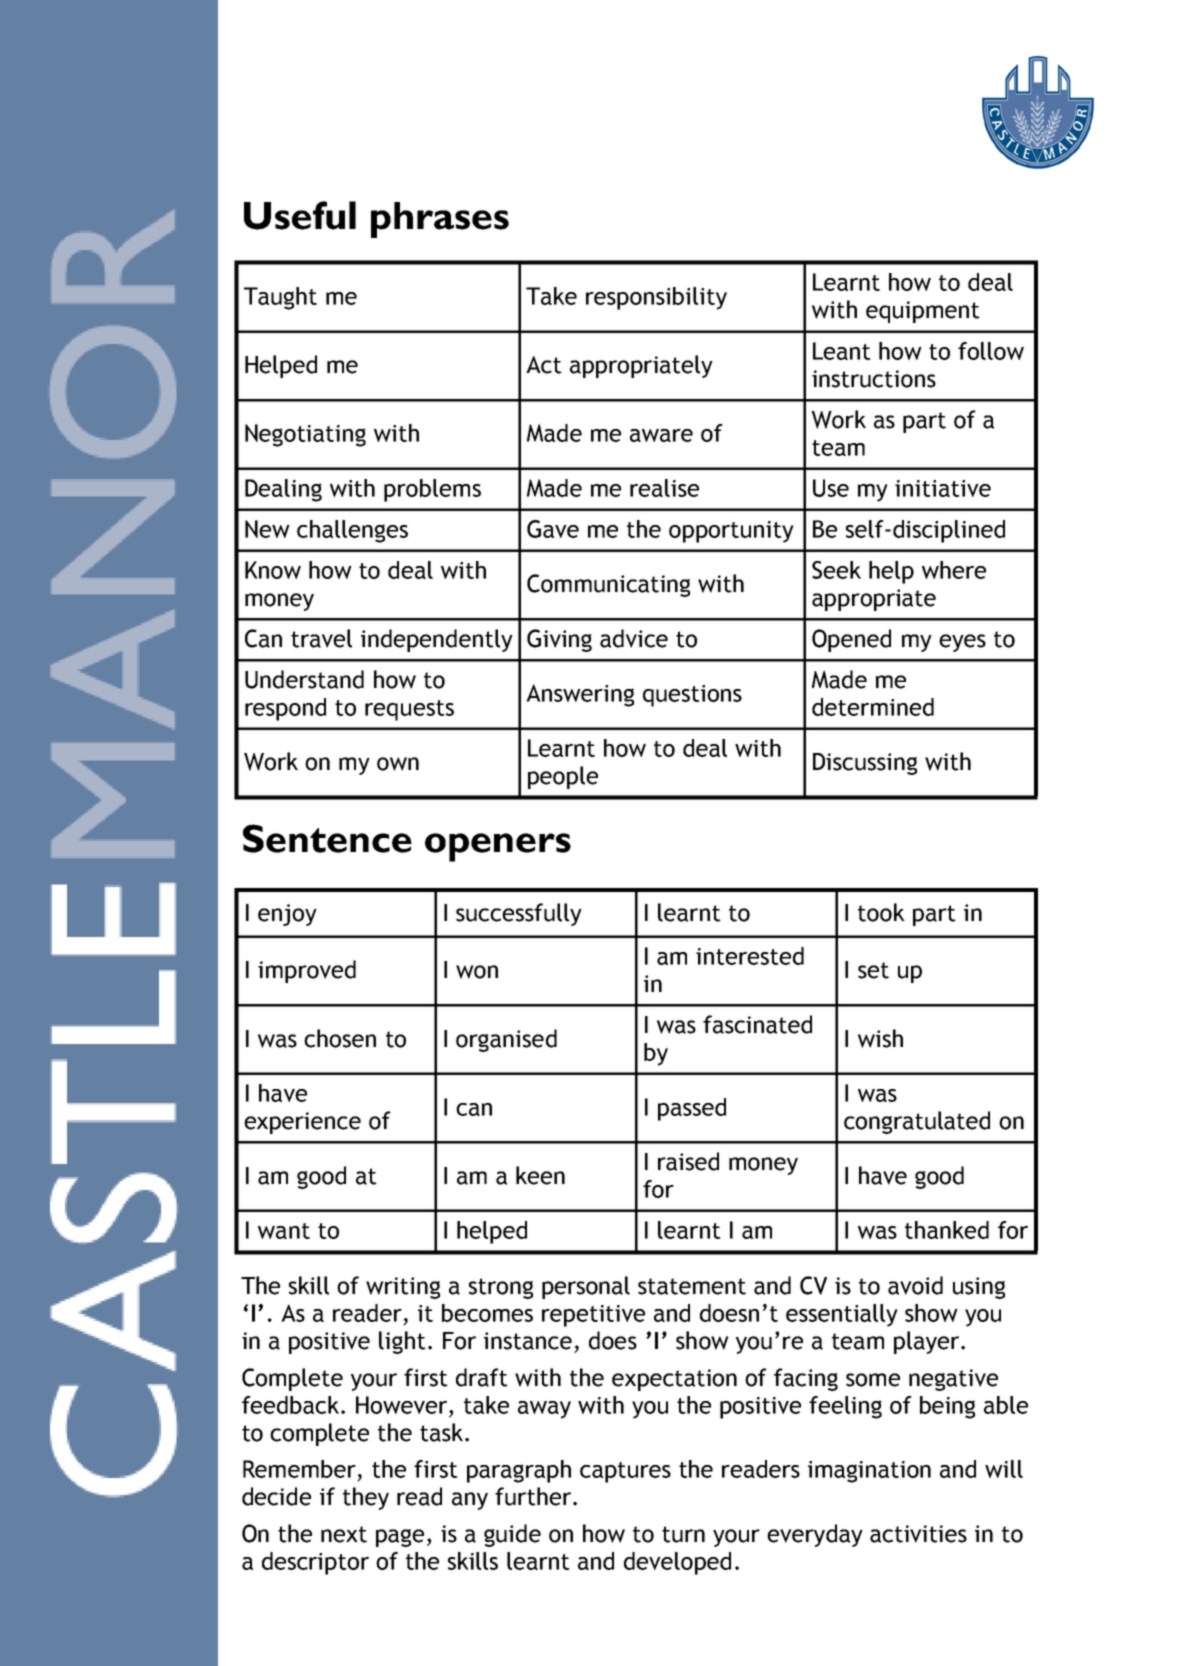 The image size is (1178, 1666). Describe the element at coordinates (300, 215) in the document. I see `Useful` at that location.
